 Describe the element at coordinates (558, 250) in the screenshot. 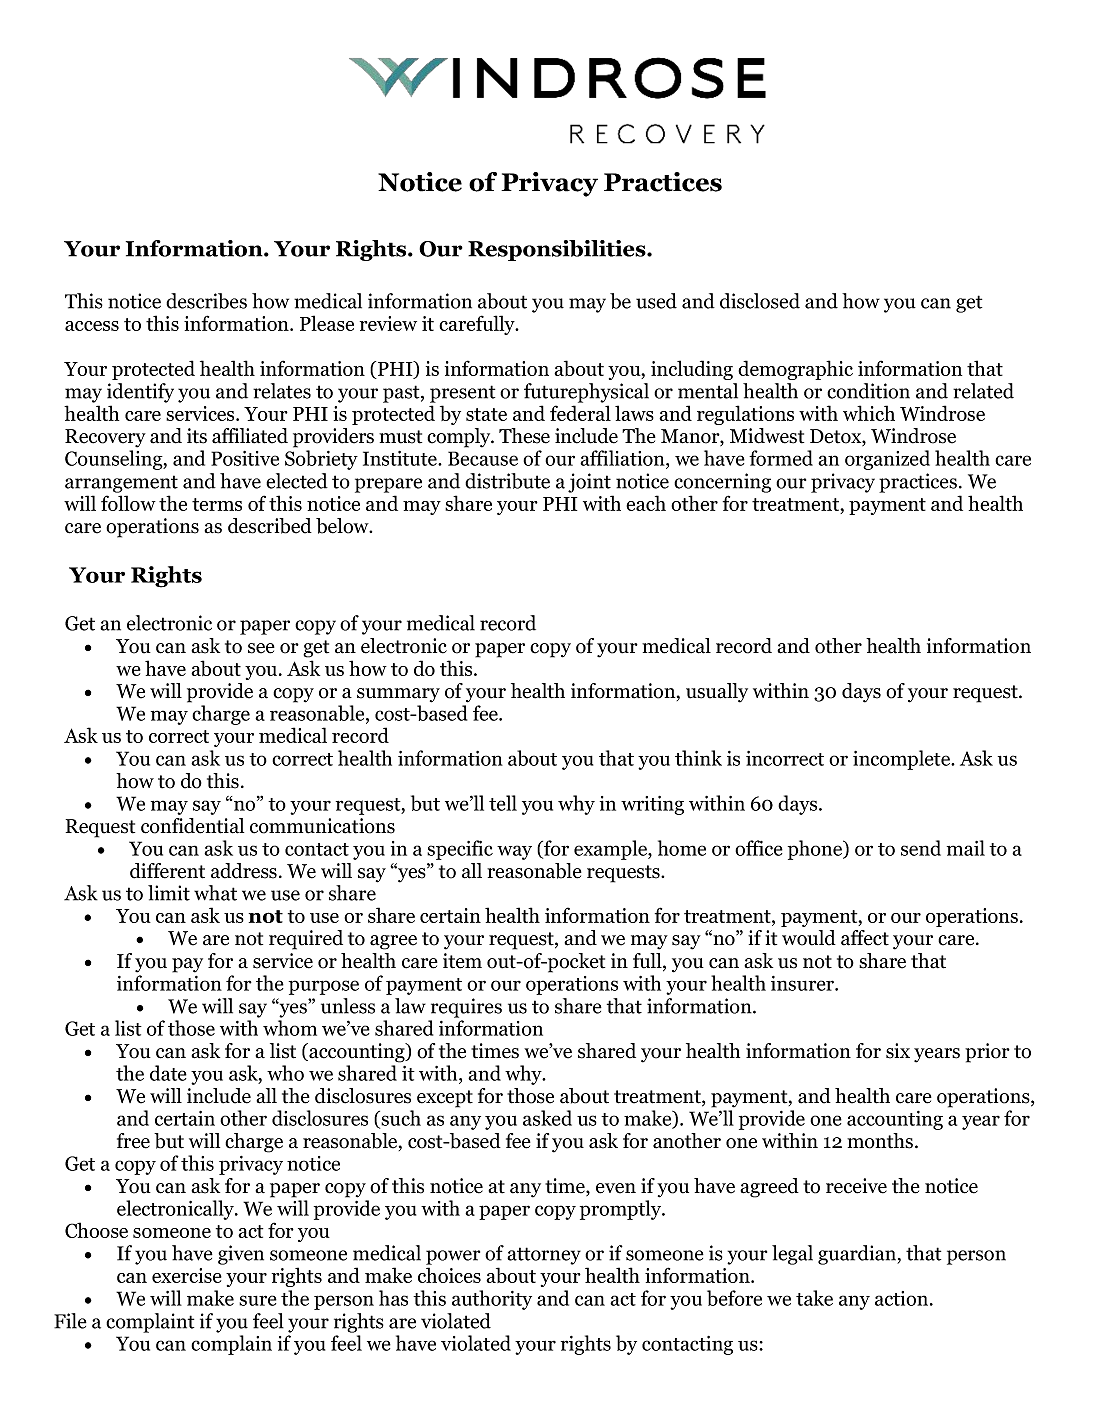

I see `Responsibilities` at that location.
